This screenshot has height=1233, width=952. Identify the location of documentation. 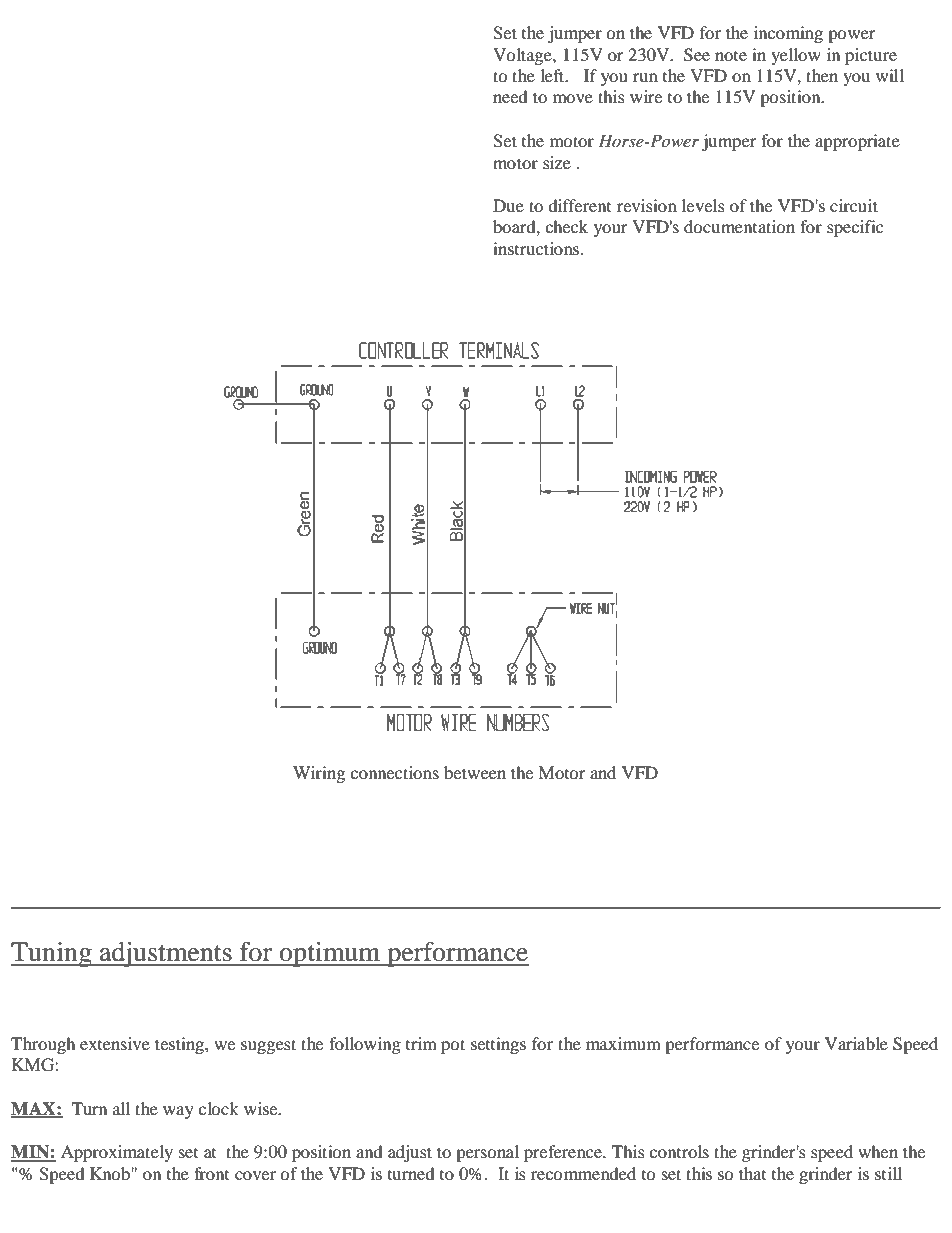
(739, 226).
